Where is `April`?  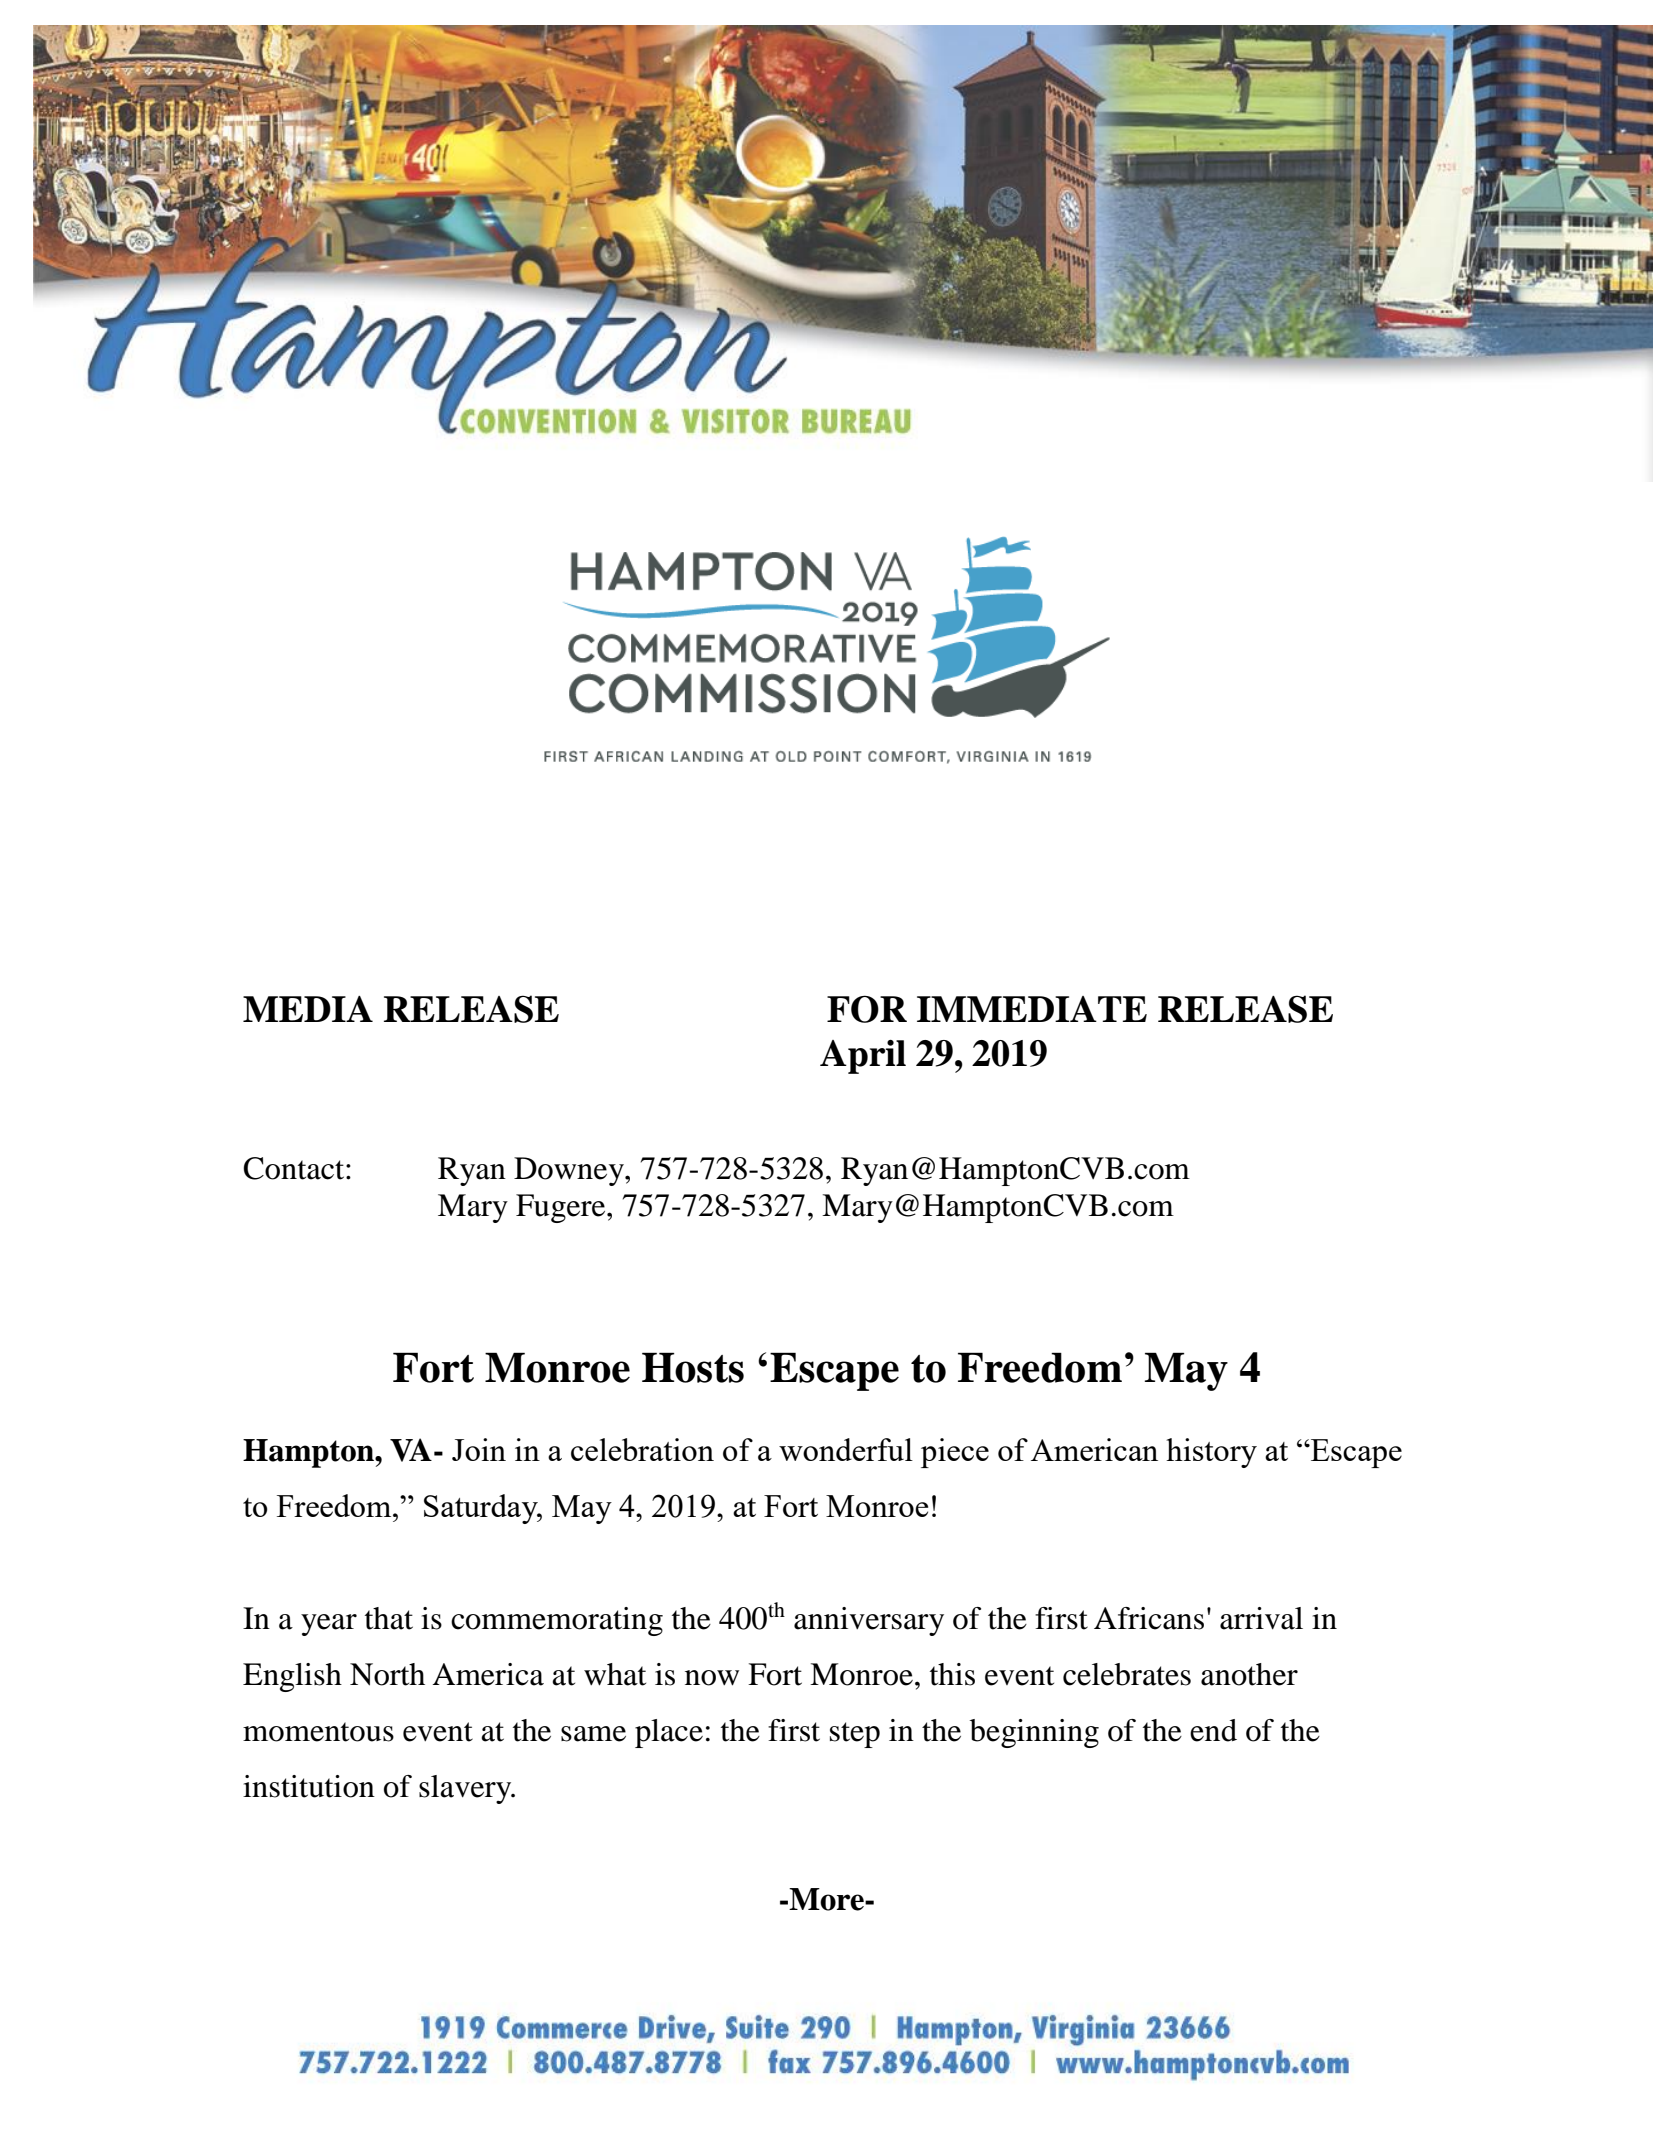
April is located at coordinates (863, 1057).
